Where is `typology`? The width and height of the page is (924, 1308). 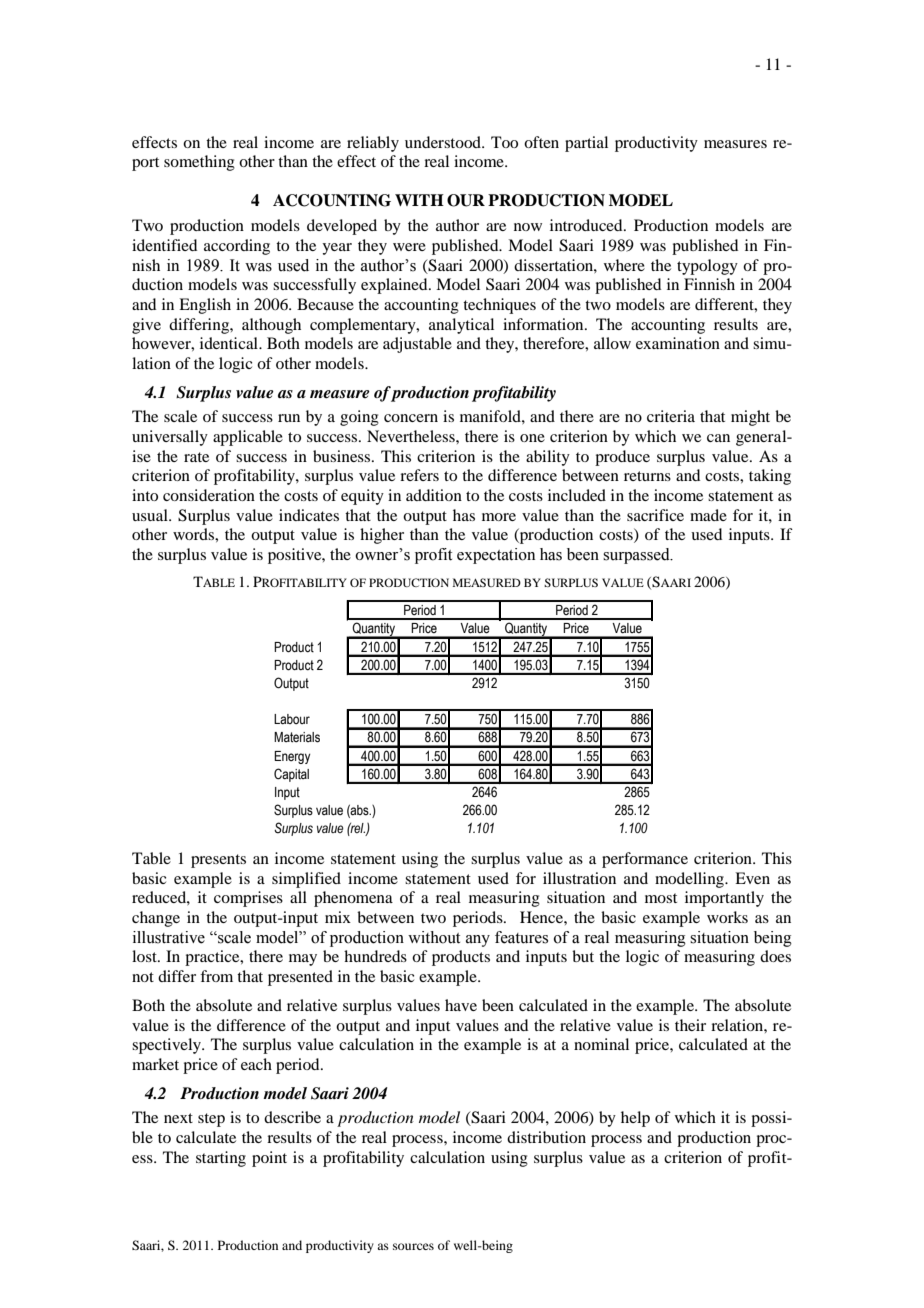 typology is located at coordinates (707, 267).
